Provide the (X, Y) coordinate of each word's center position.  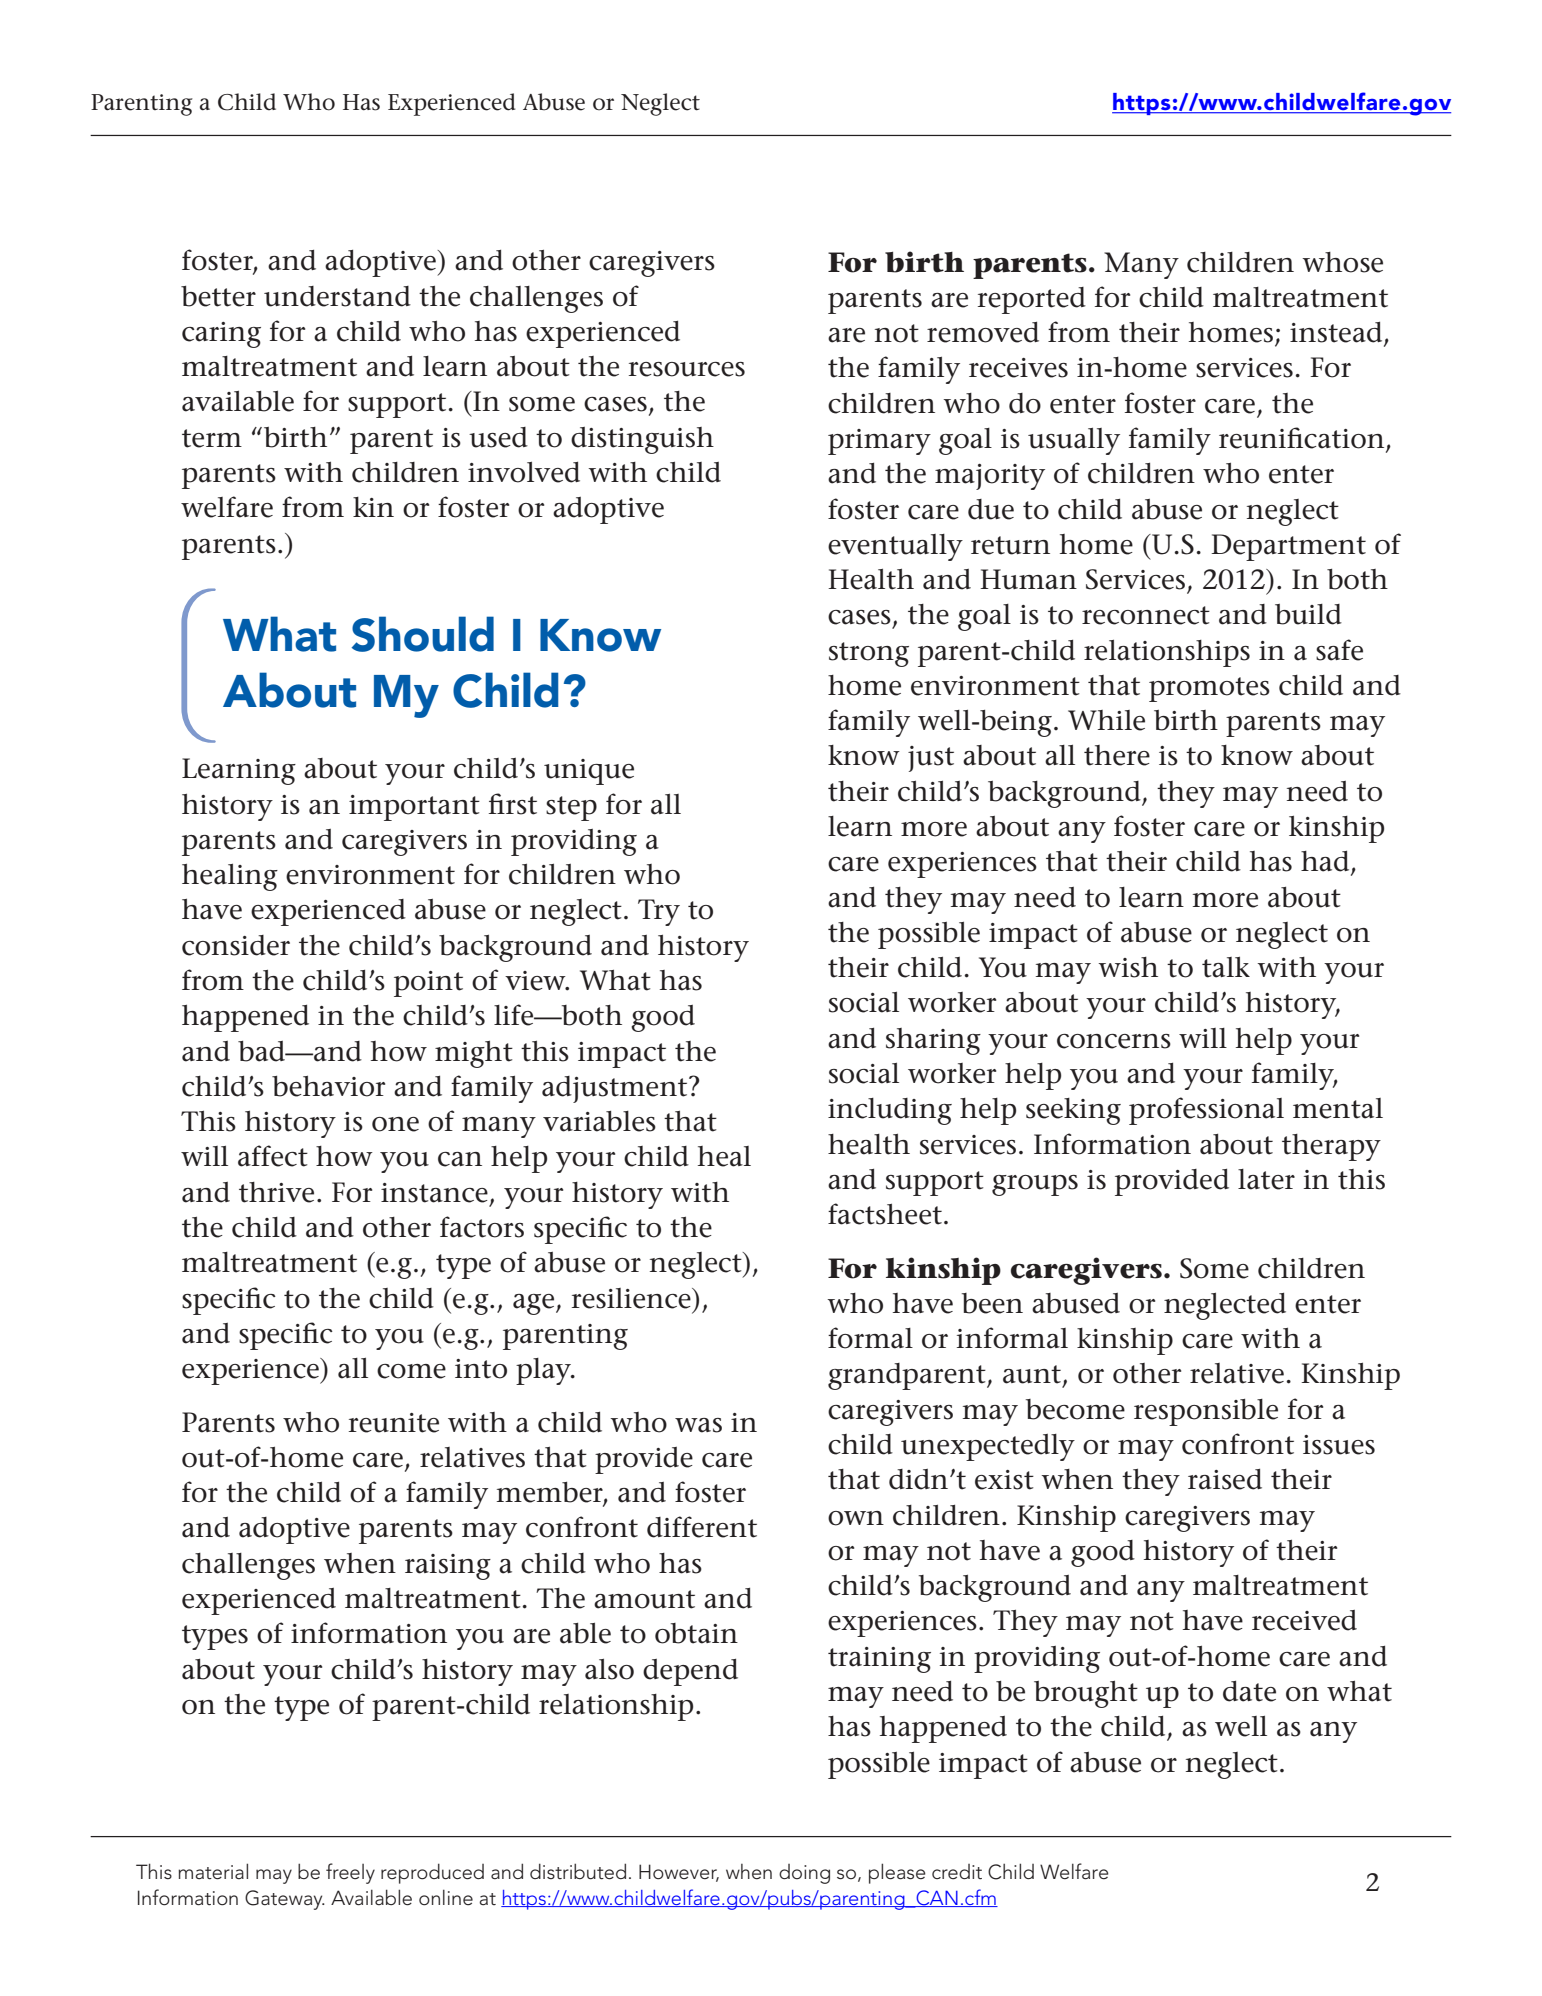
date (1249, 1691)
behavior (328, 1086)
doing (804, 1874)
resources (687, 369)
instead (1337, 333)
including (890, 1111)
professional (1206, 1111)
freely (350, 1873)
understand (337, 296)
